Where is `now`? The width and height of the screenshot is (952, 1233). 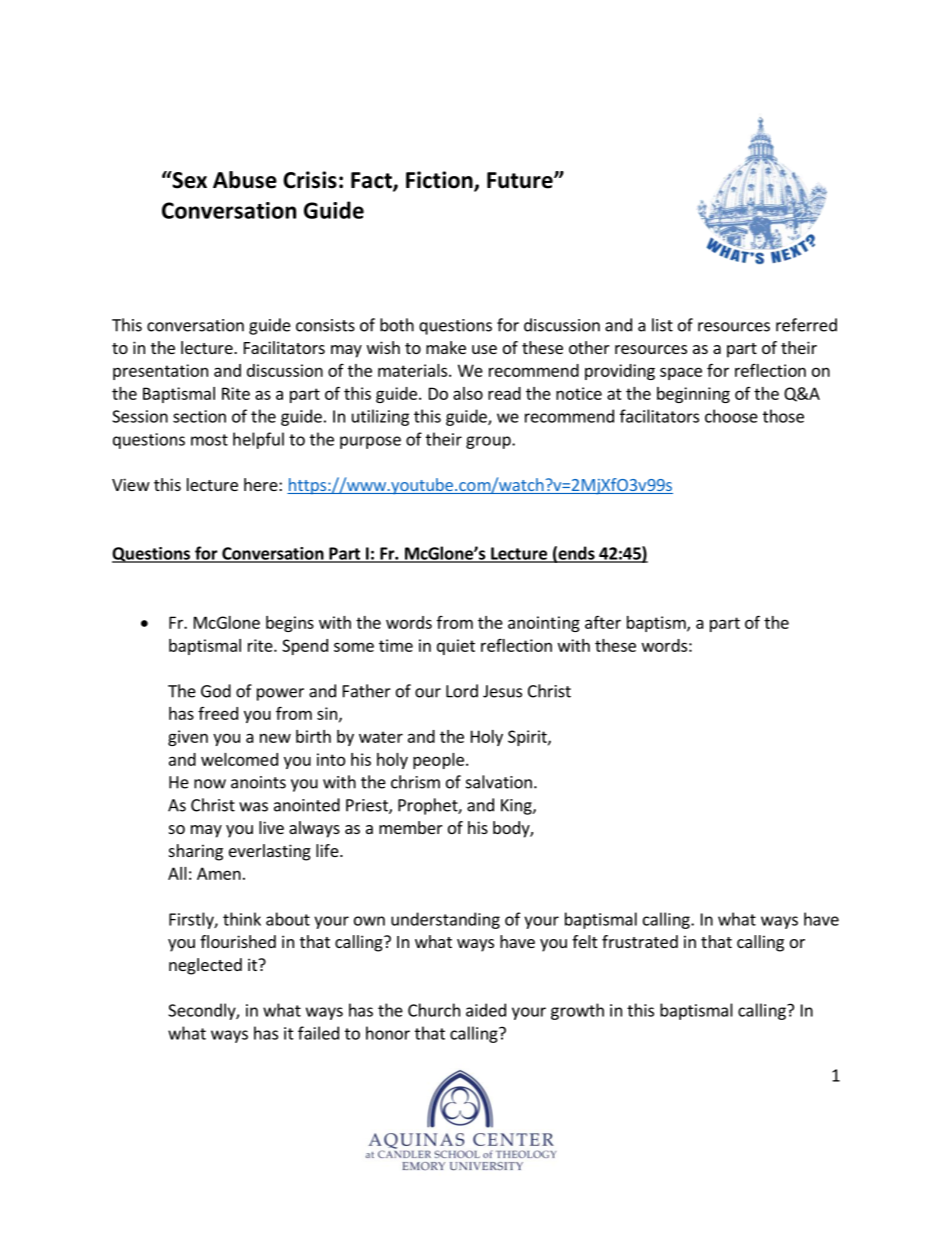
now is located at coordinates (210, 784).
